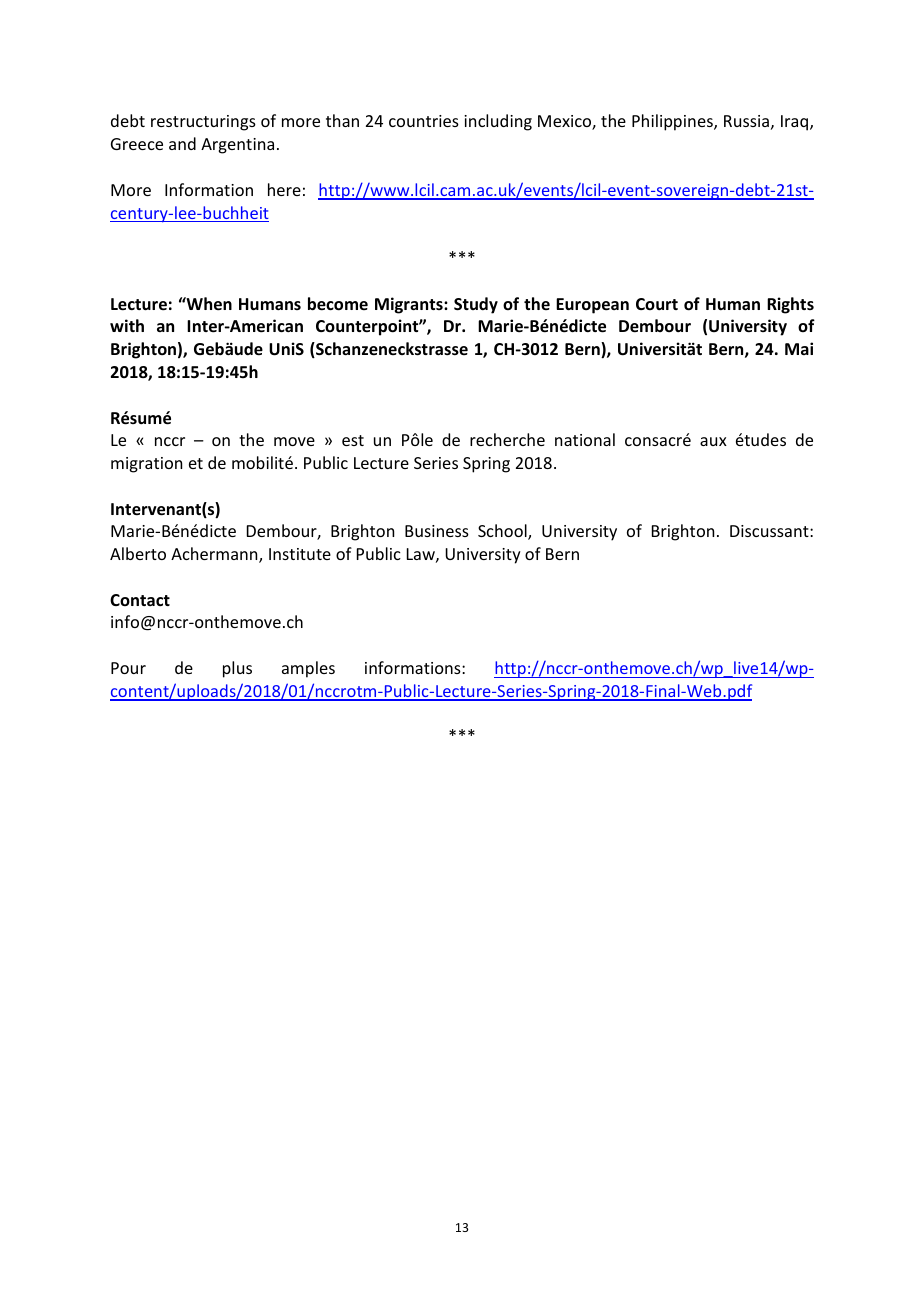  I want to click on and, so click(182, 143).
